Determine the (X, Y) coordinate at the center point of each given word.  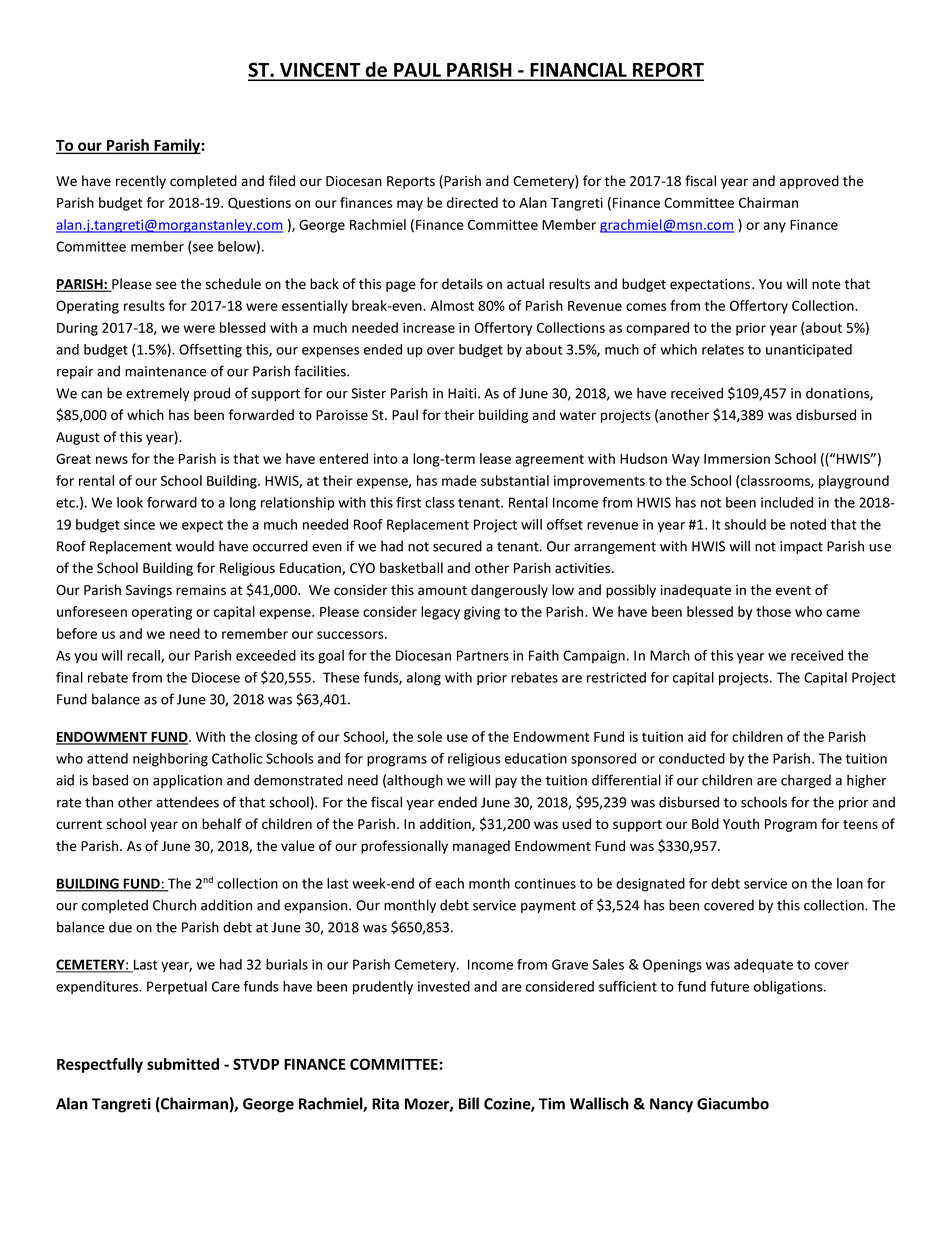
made (459, 480)
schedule (233, 284)
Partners (483, 655)
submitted (183, 1064)
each (449, 883)
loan (850, 883)
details (462, 284)
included (787, 502)
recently (141, 182)
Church (174, 905)
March (670, 655)
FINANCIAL (578, 71)
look (130, 502)
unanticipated (809, 351)
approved (809, 182)
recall (144, 656)
